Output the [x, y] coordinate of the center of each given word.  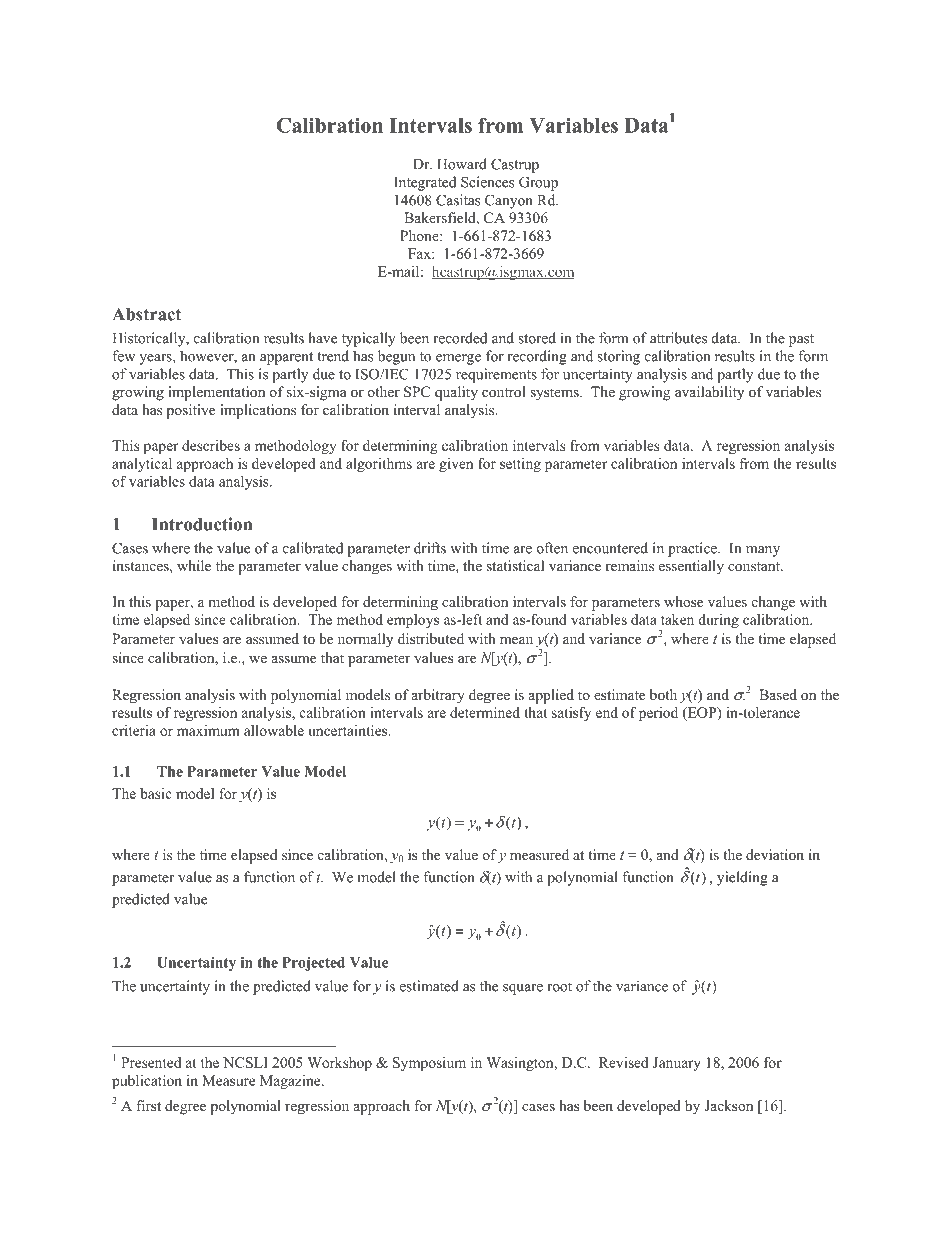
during [718, 621]
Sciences [488, 182]
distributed [431, 638]
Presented [151, 1062]
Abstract [146, 314]
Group [538, 183]
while [194, 565]
